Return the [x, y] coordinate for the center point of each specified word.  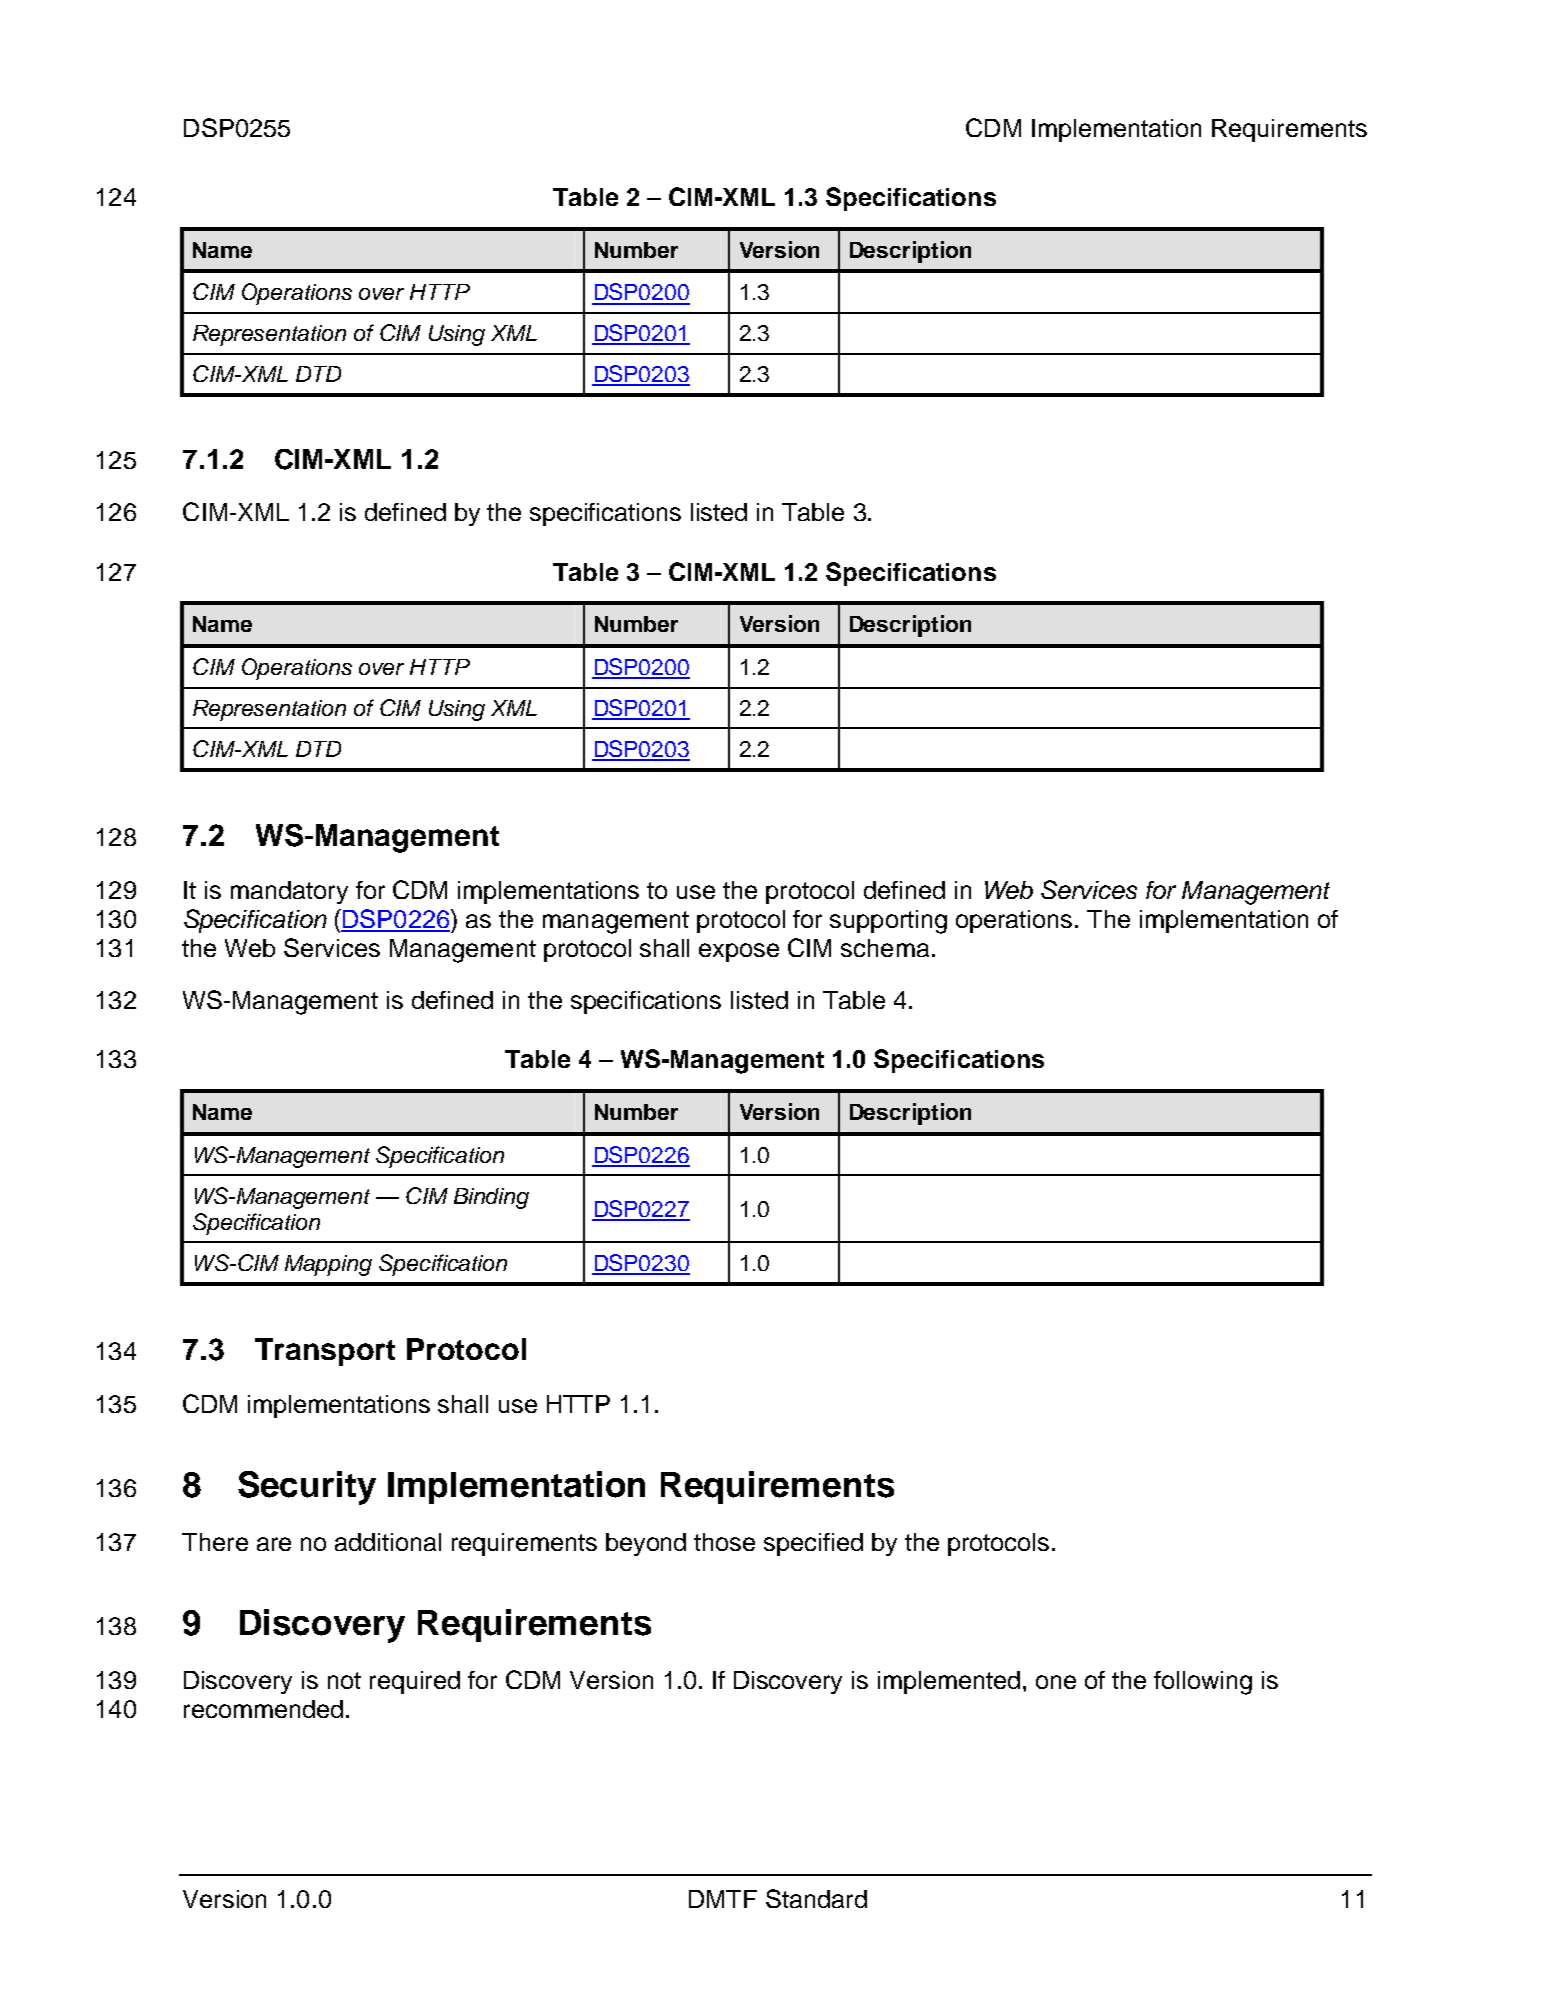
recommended [263, 1709]
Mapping [328, 1265]
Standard [816, 1898]
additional [388, 1542]
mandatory [289, 892]
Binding [491, 1198]
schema [885, 948]
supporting [888, 922]
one [1056, 1682]
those [724, 1542]
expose [739, 952]
